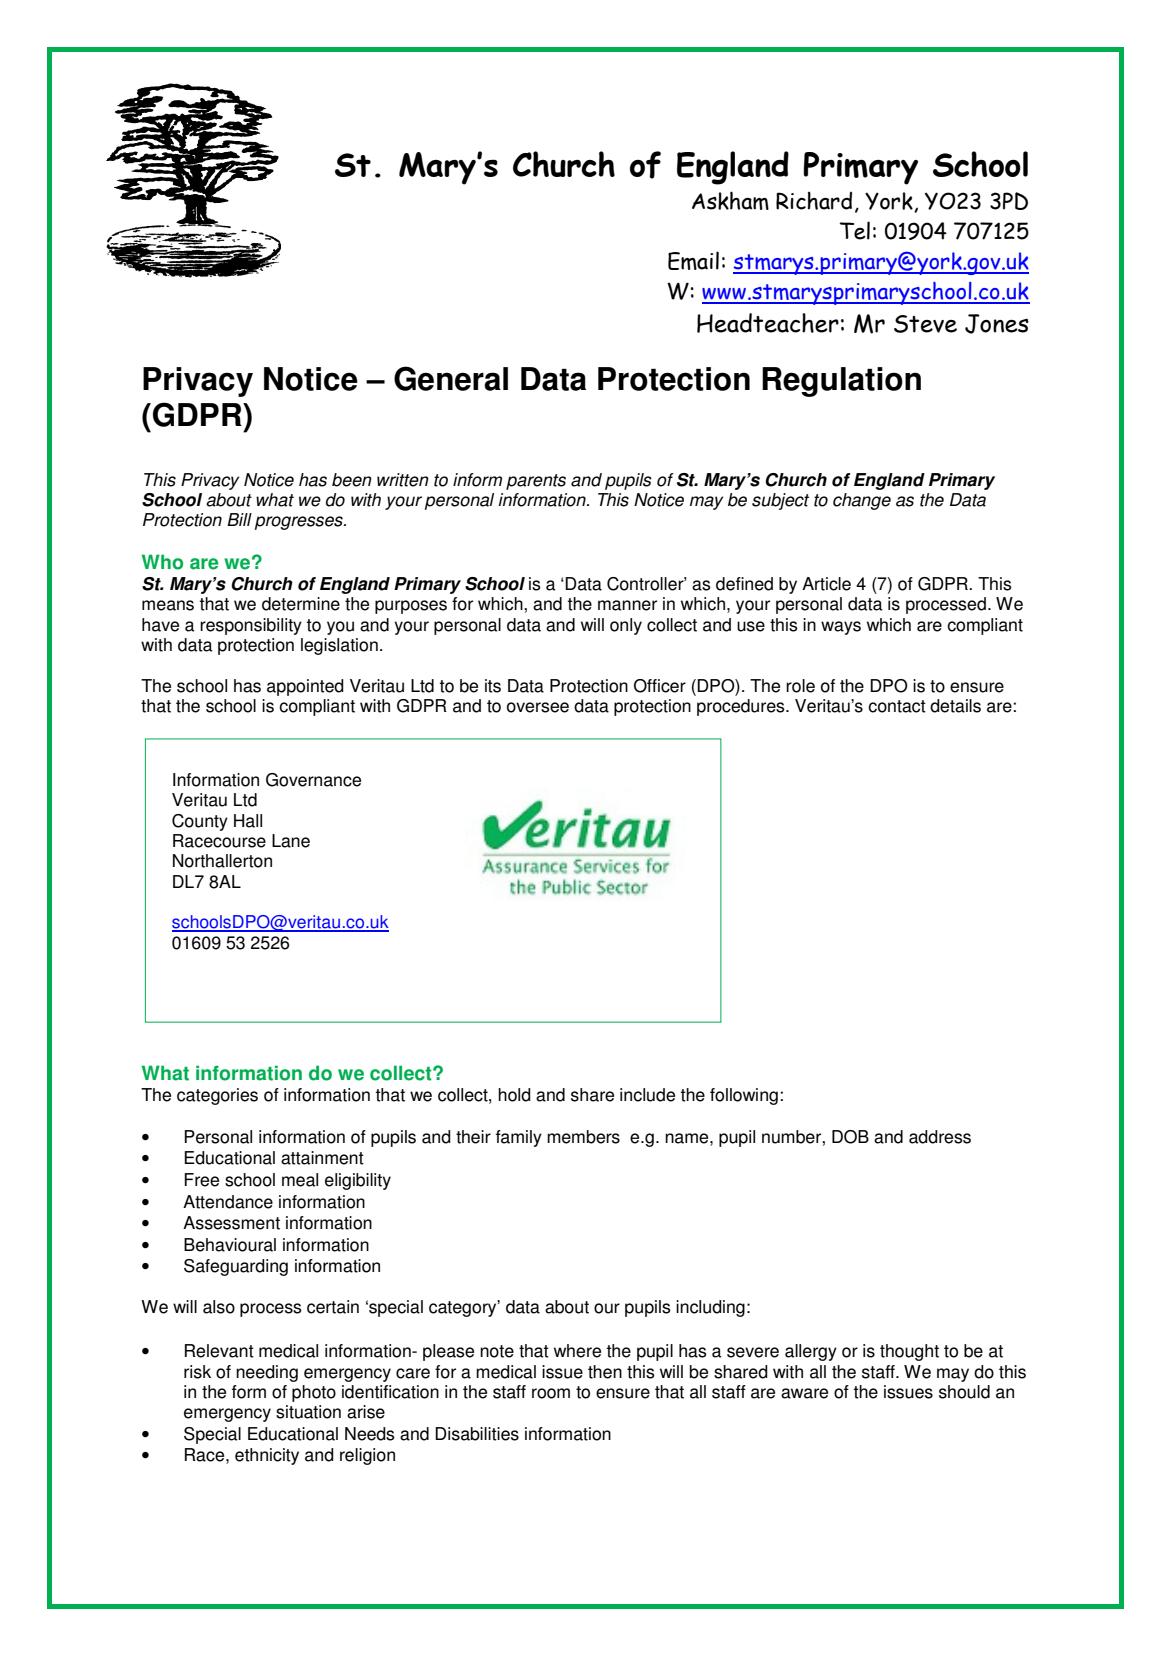 Image resolution: width=1170 pixels, height=1656 pixels. What do you see at coordinates (308, 1412) in the screenshot?
I see `situation` at bounding box center [308, 1412].
